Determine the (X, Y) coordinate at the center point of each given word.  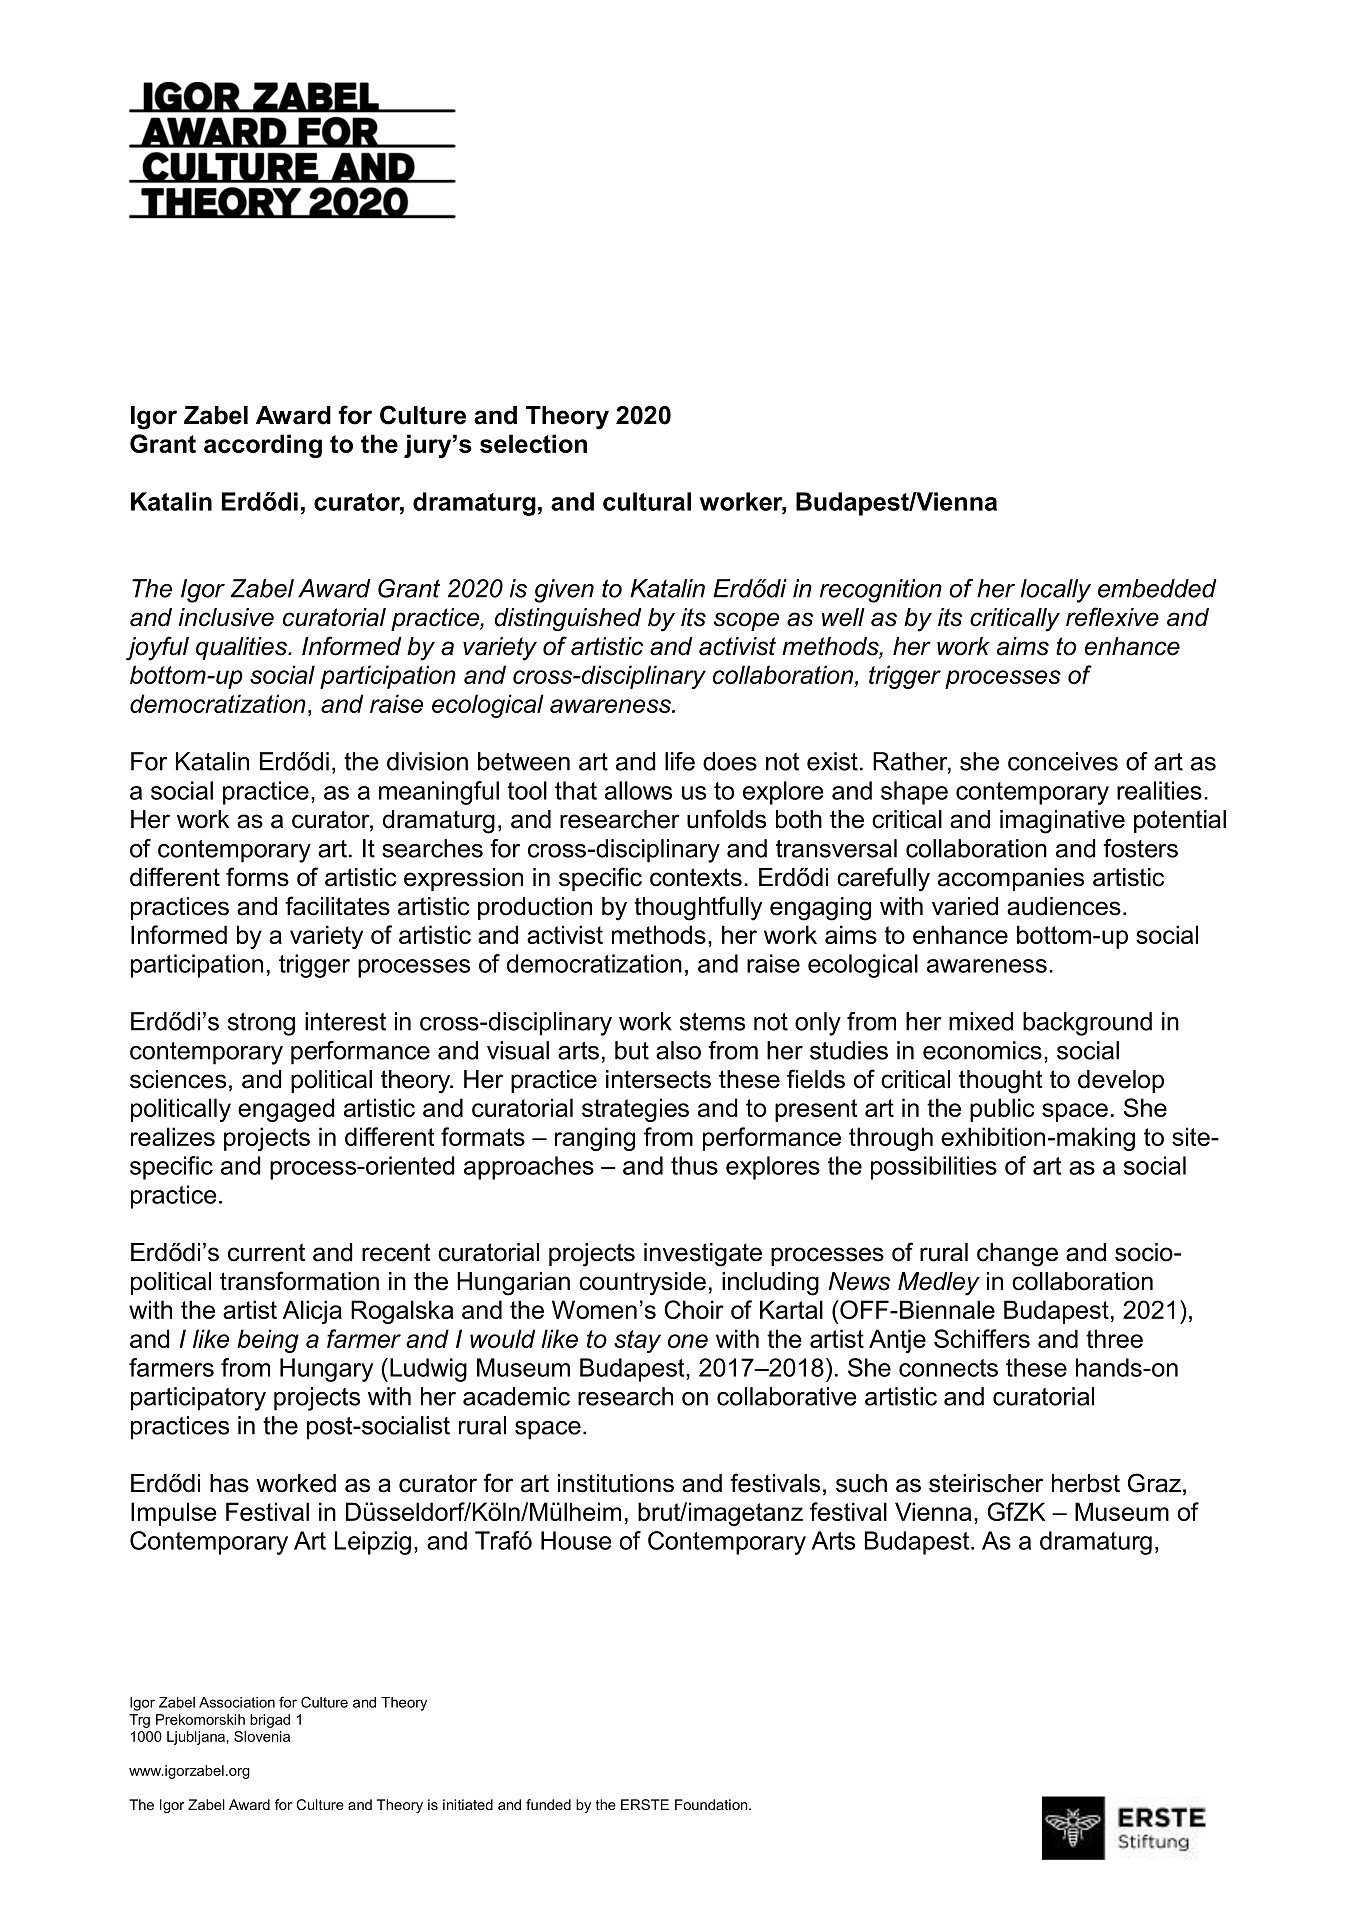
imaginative (1062, 822)
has (229, 1483)
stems (712, 1022)
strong (261, 1024)
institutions (616, 1483)
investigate (703, 1255)
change (1017, 1255)
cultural (647, 501)
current (266, 1252)
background (1087, 1024)
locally (1056, 591)
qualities (243, 648)
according (263, 446)
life (680, 761)
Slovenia (262, 1736)
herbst (1086, 1483)
